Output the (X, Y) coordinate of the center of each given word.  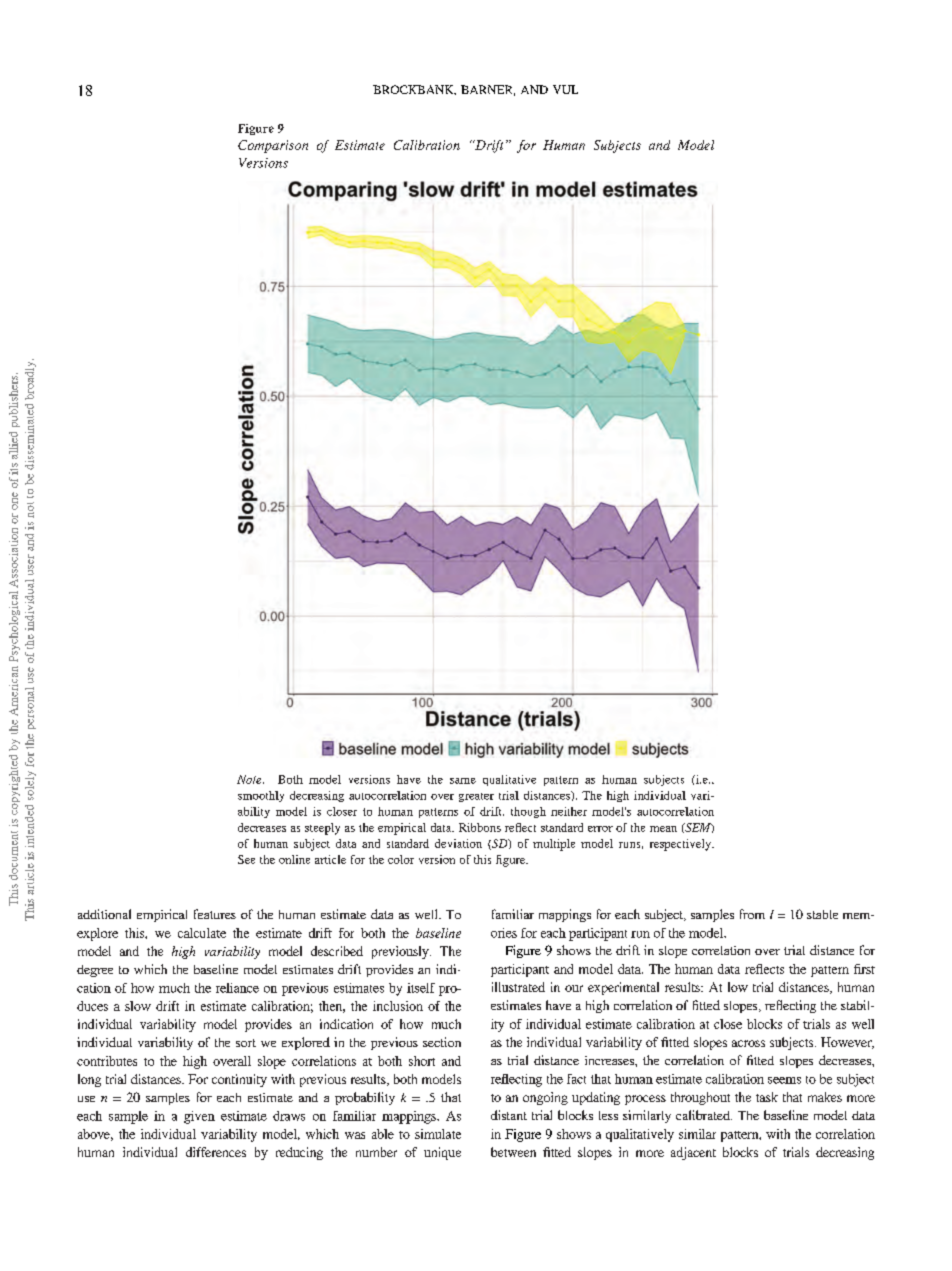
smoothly (261, 796)
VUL (565, 89)
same (463, 781)
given (199, 1117)
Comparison (273, 146)
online (294, 859)
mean (663, 829)
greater (476, 797)
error (600, 829)
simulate (438, 1134)
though (528, 812)
